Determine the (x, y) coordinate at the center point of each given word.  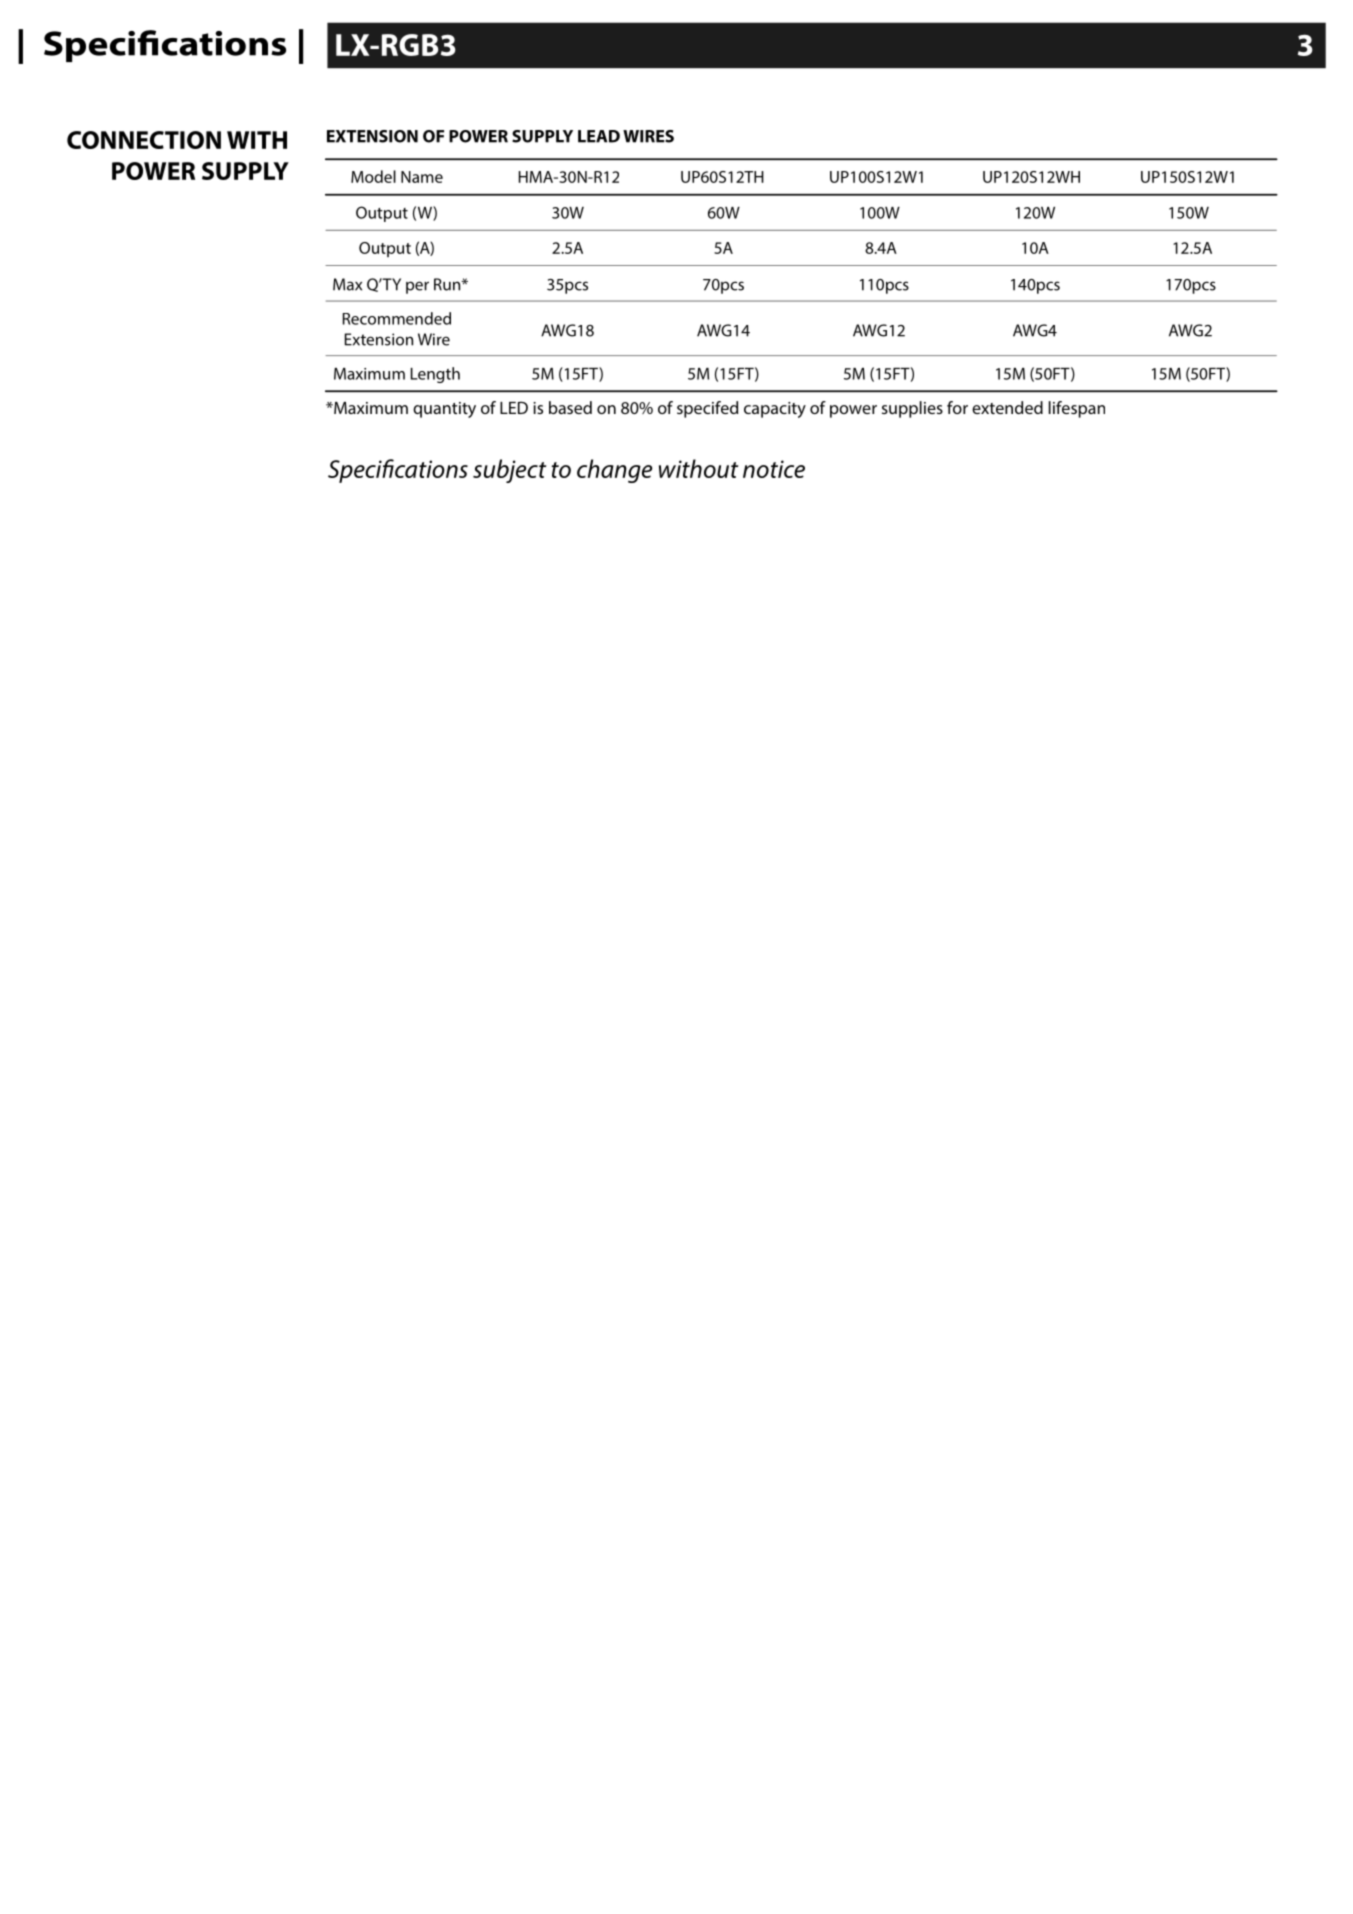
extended (1007, 407)
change (614, 471)
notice (774, 469)
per (417, 287)
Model (373, 176)
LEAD (599, 136)
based (570, 407)
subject (509, 471)
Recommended (397, 318)
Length (435, 375)
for (957, 407)
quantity (444, 410)
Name (422, 177)
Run (448, 284)
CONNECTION (144, 140)
